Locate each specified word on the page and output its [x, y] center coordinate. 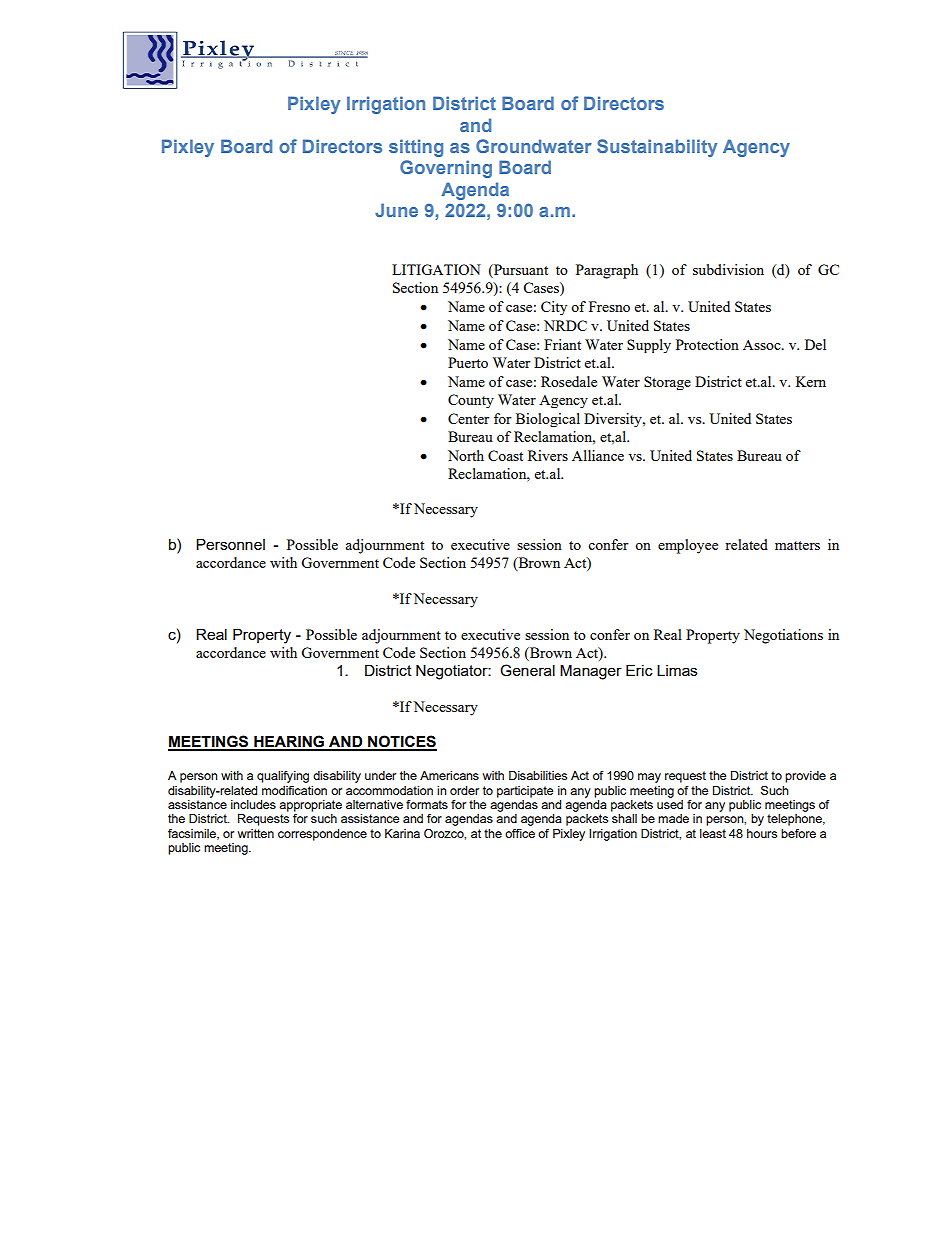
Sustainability [657, 148]
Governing [446, 169]
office [520, 833]
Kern [811, 381]
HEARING [289, 742]
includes [253, 804]
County [471, 401]
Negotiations [783, 636]
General [527, 670]
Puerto [468, 362]
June [396, 210]
